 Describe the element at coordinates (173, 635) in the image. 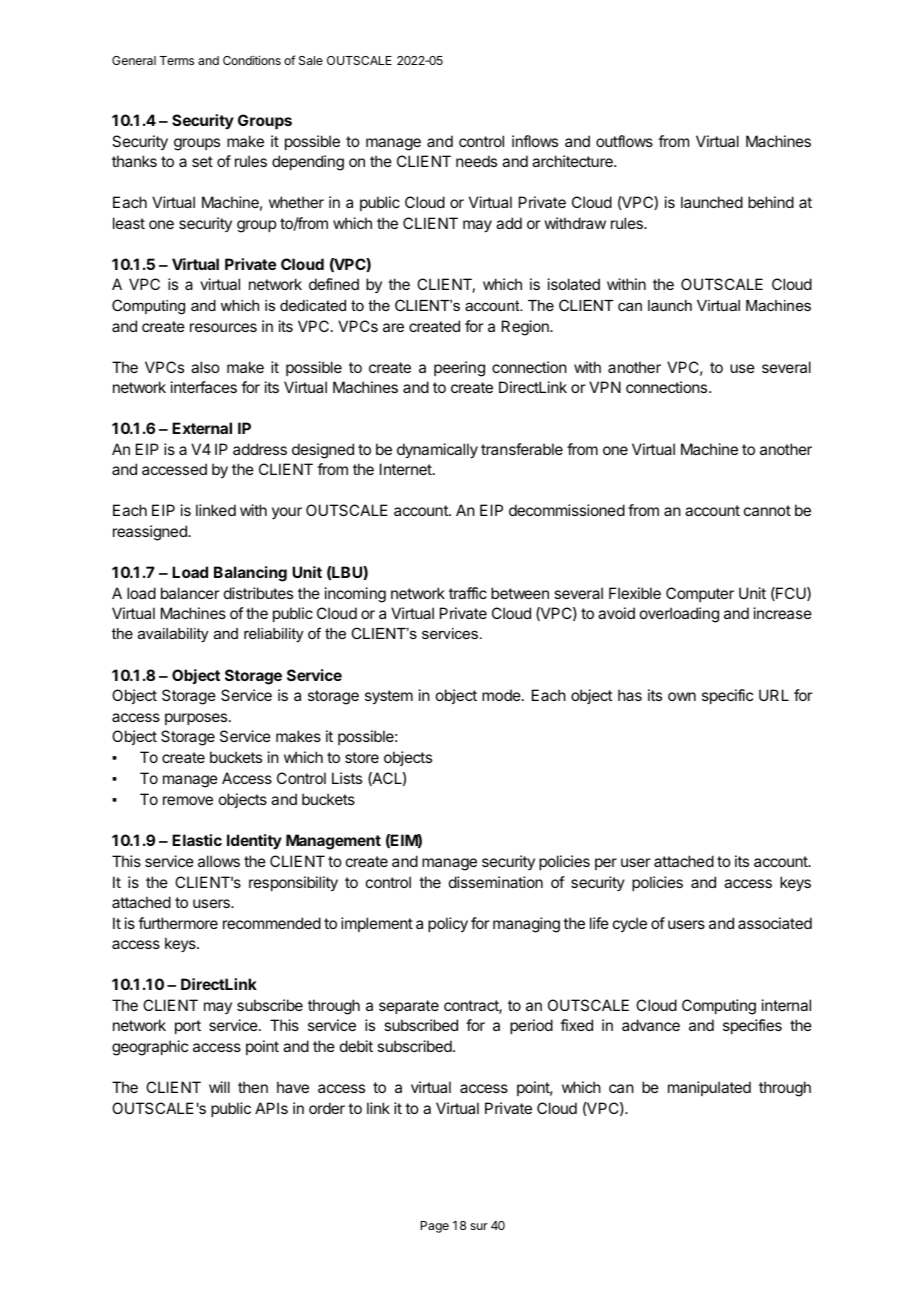

I see `availability` at that location.
